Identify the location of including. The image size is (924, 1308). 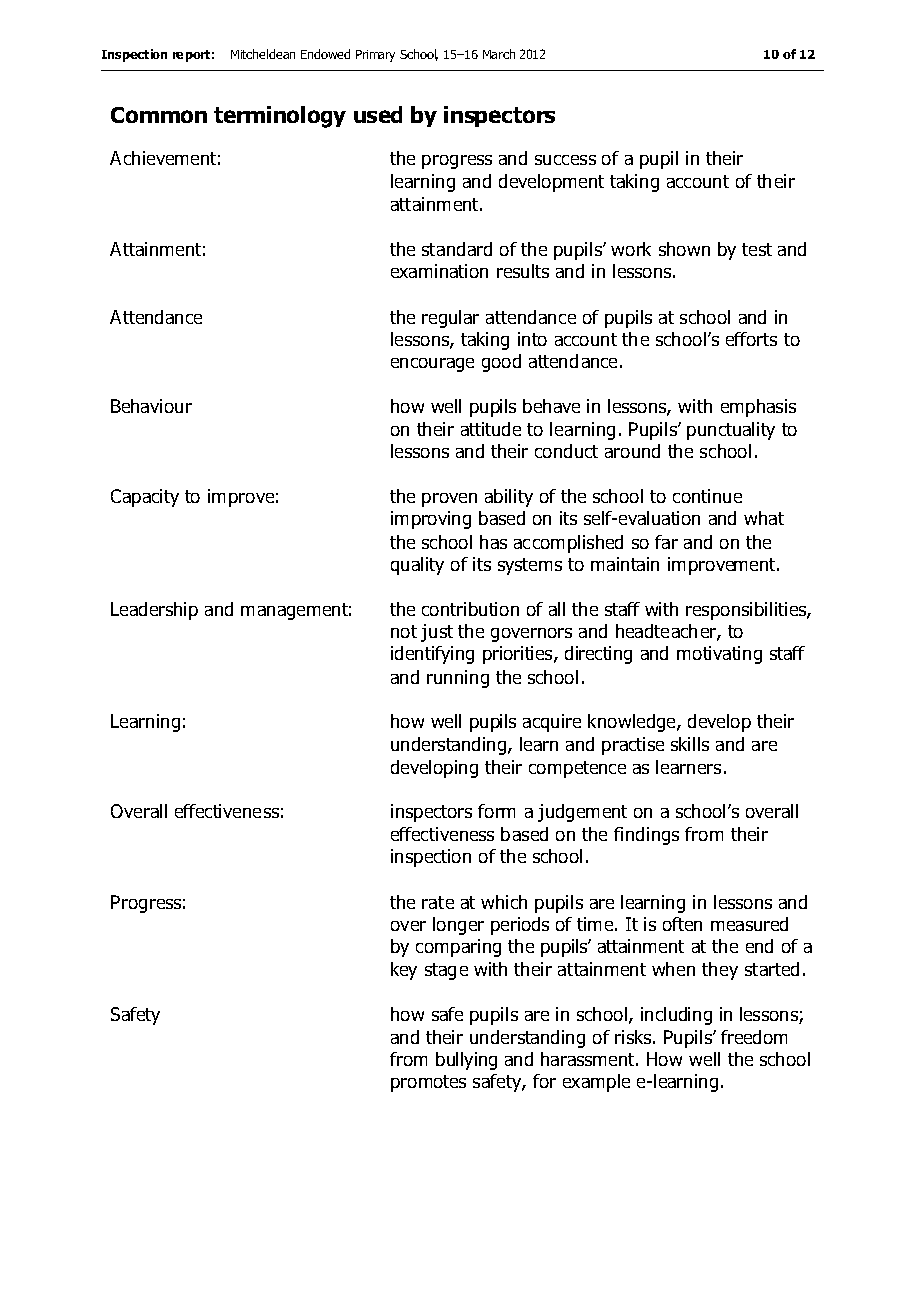
(676, 1016).
